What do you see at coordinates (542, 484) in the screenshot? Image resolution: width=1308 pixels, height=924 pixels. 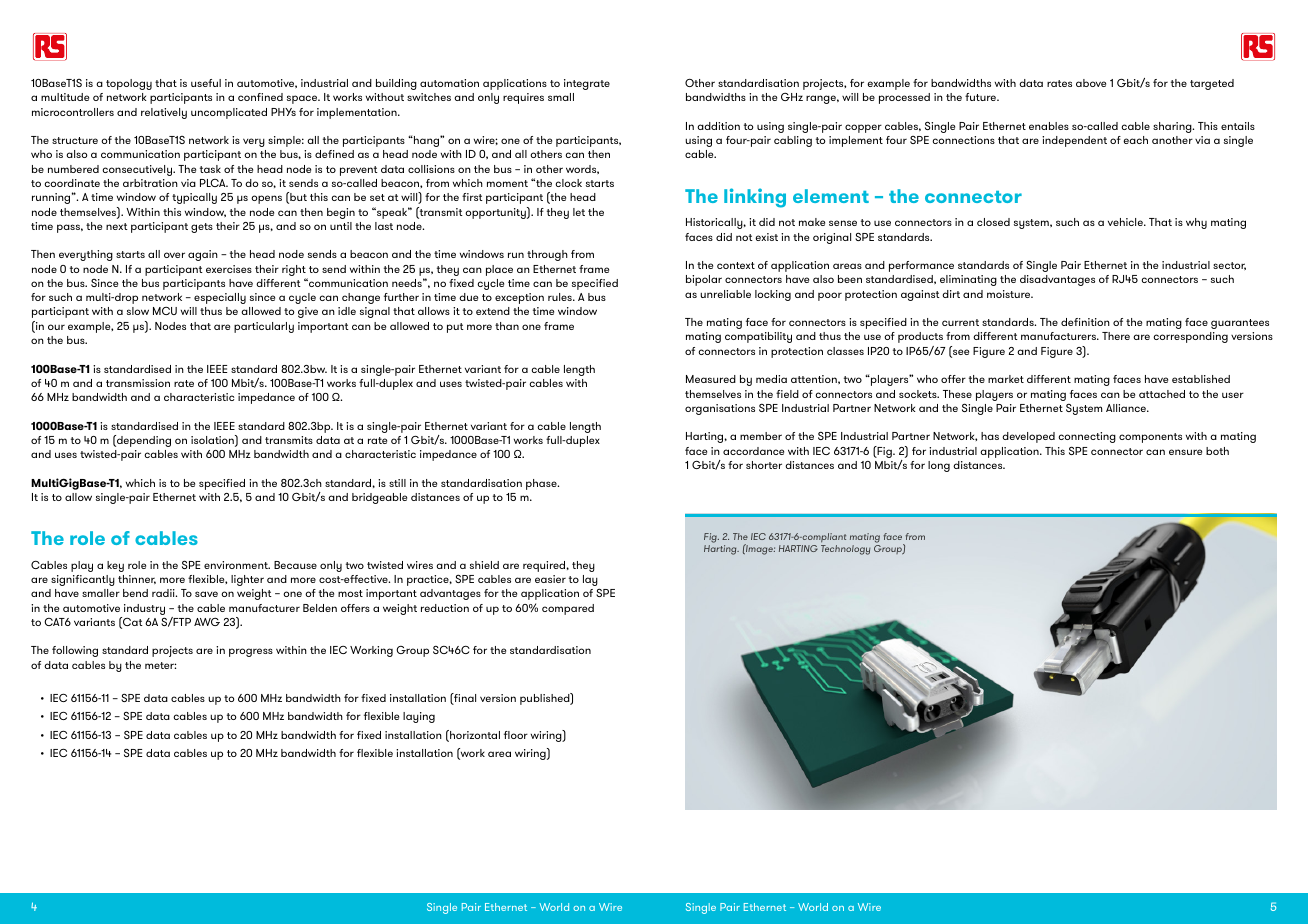 I see `phase` at bounding box center [542, 484].
